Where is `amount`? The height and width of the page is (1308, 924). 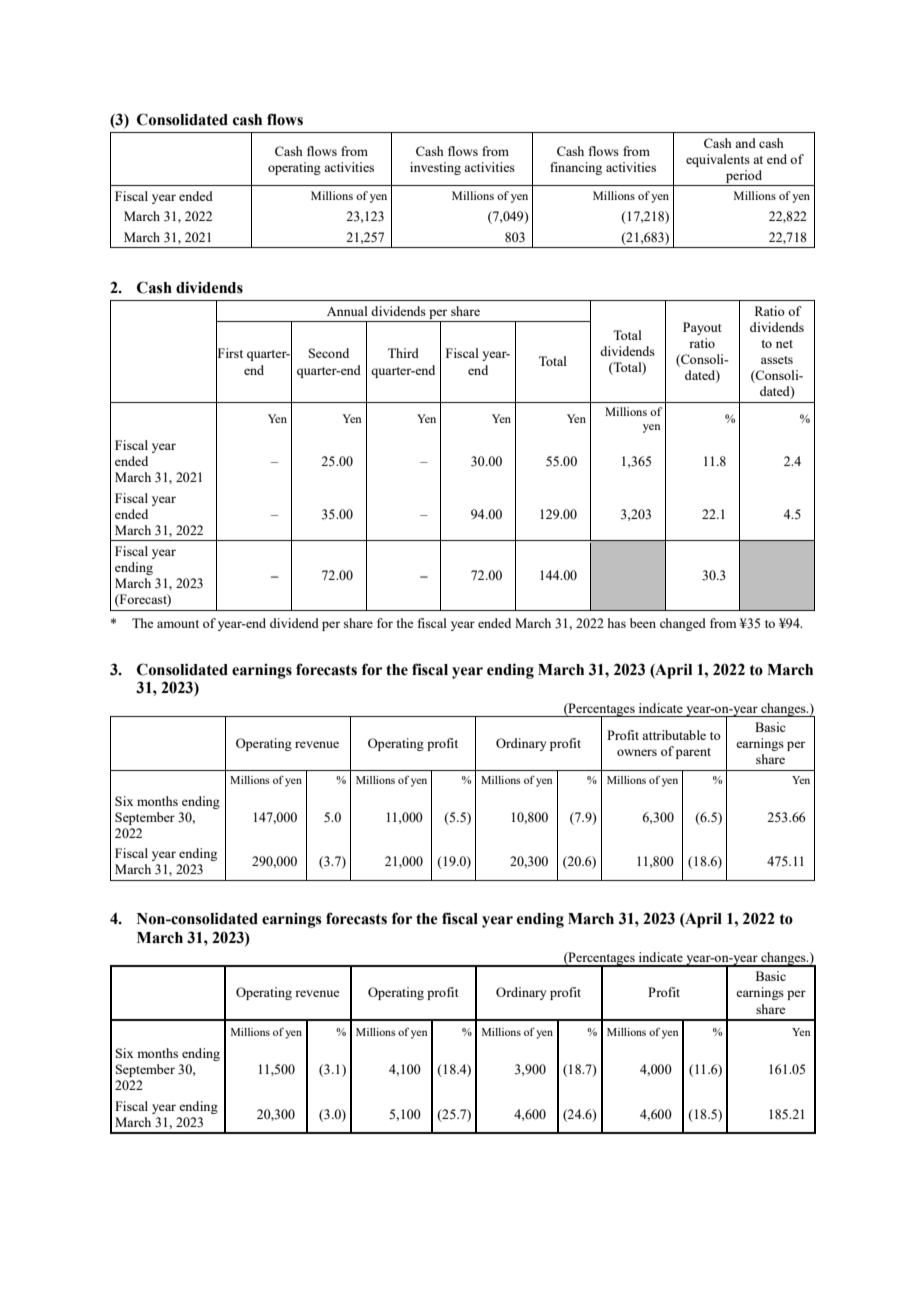
amount is located at coordinates (178, 624).
